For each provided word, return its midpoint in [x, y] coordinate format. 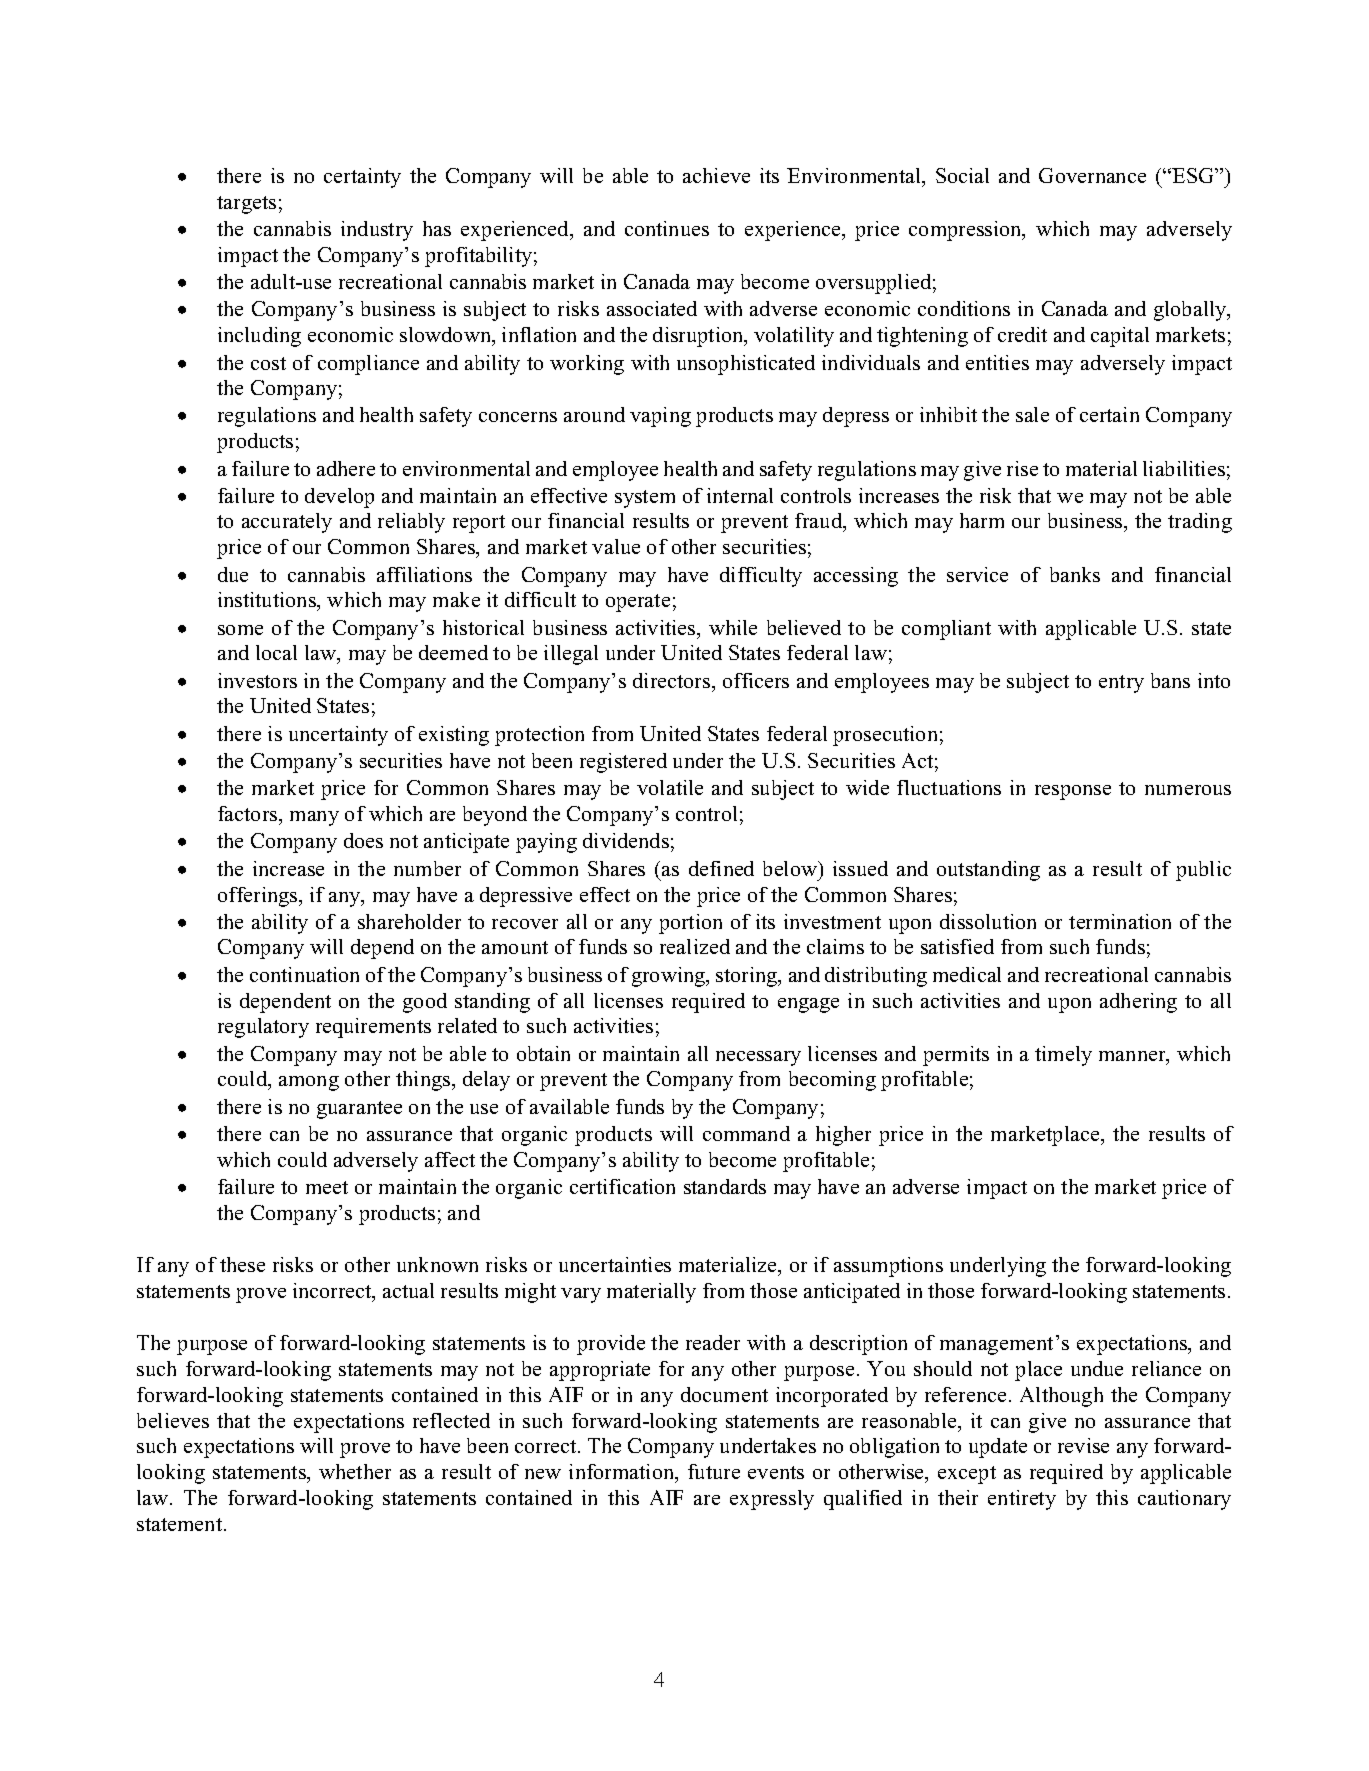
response [1073, 792]
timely [1063, 1056]
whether [355, 1471]
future [714, 1471]
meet [327, 1187]
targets [246, 205]
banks [1075, 574]
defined [721, 868]
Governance [1092, 175]
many [314, 818]
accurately [287, 523]
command [746, 1133]
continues [667, 228]
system [645, 499]
